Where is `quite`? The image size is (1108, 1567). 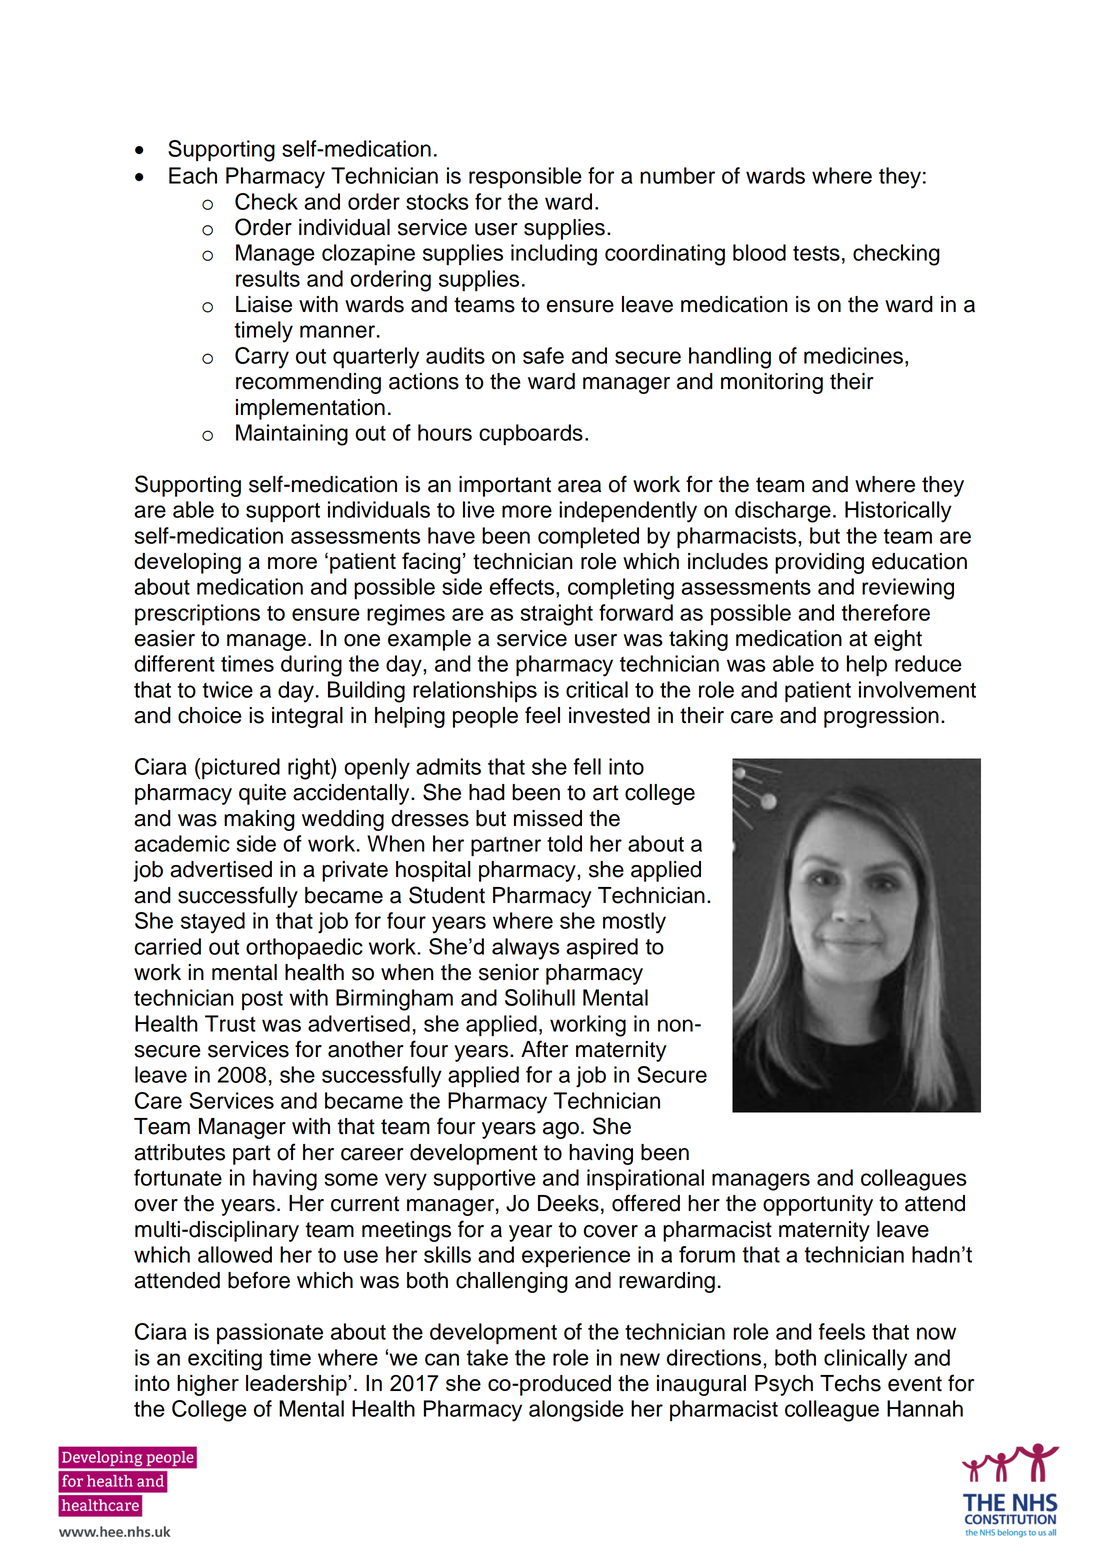
quite is located at coordinates (262, 794).
